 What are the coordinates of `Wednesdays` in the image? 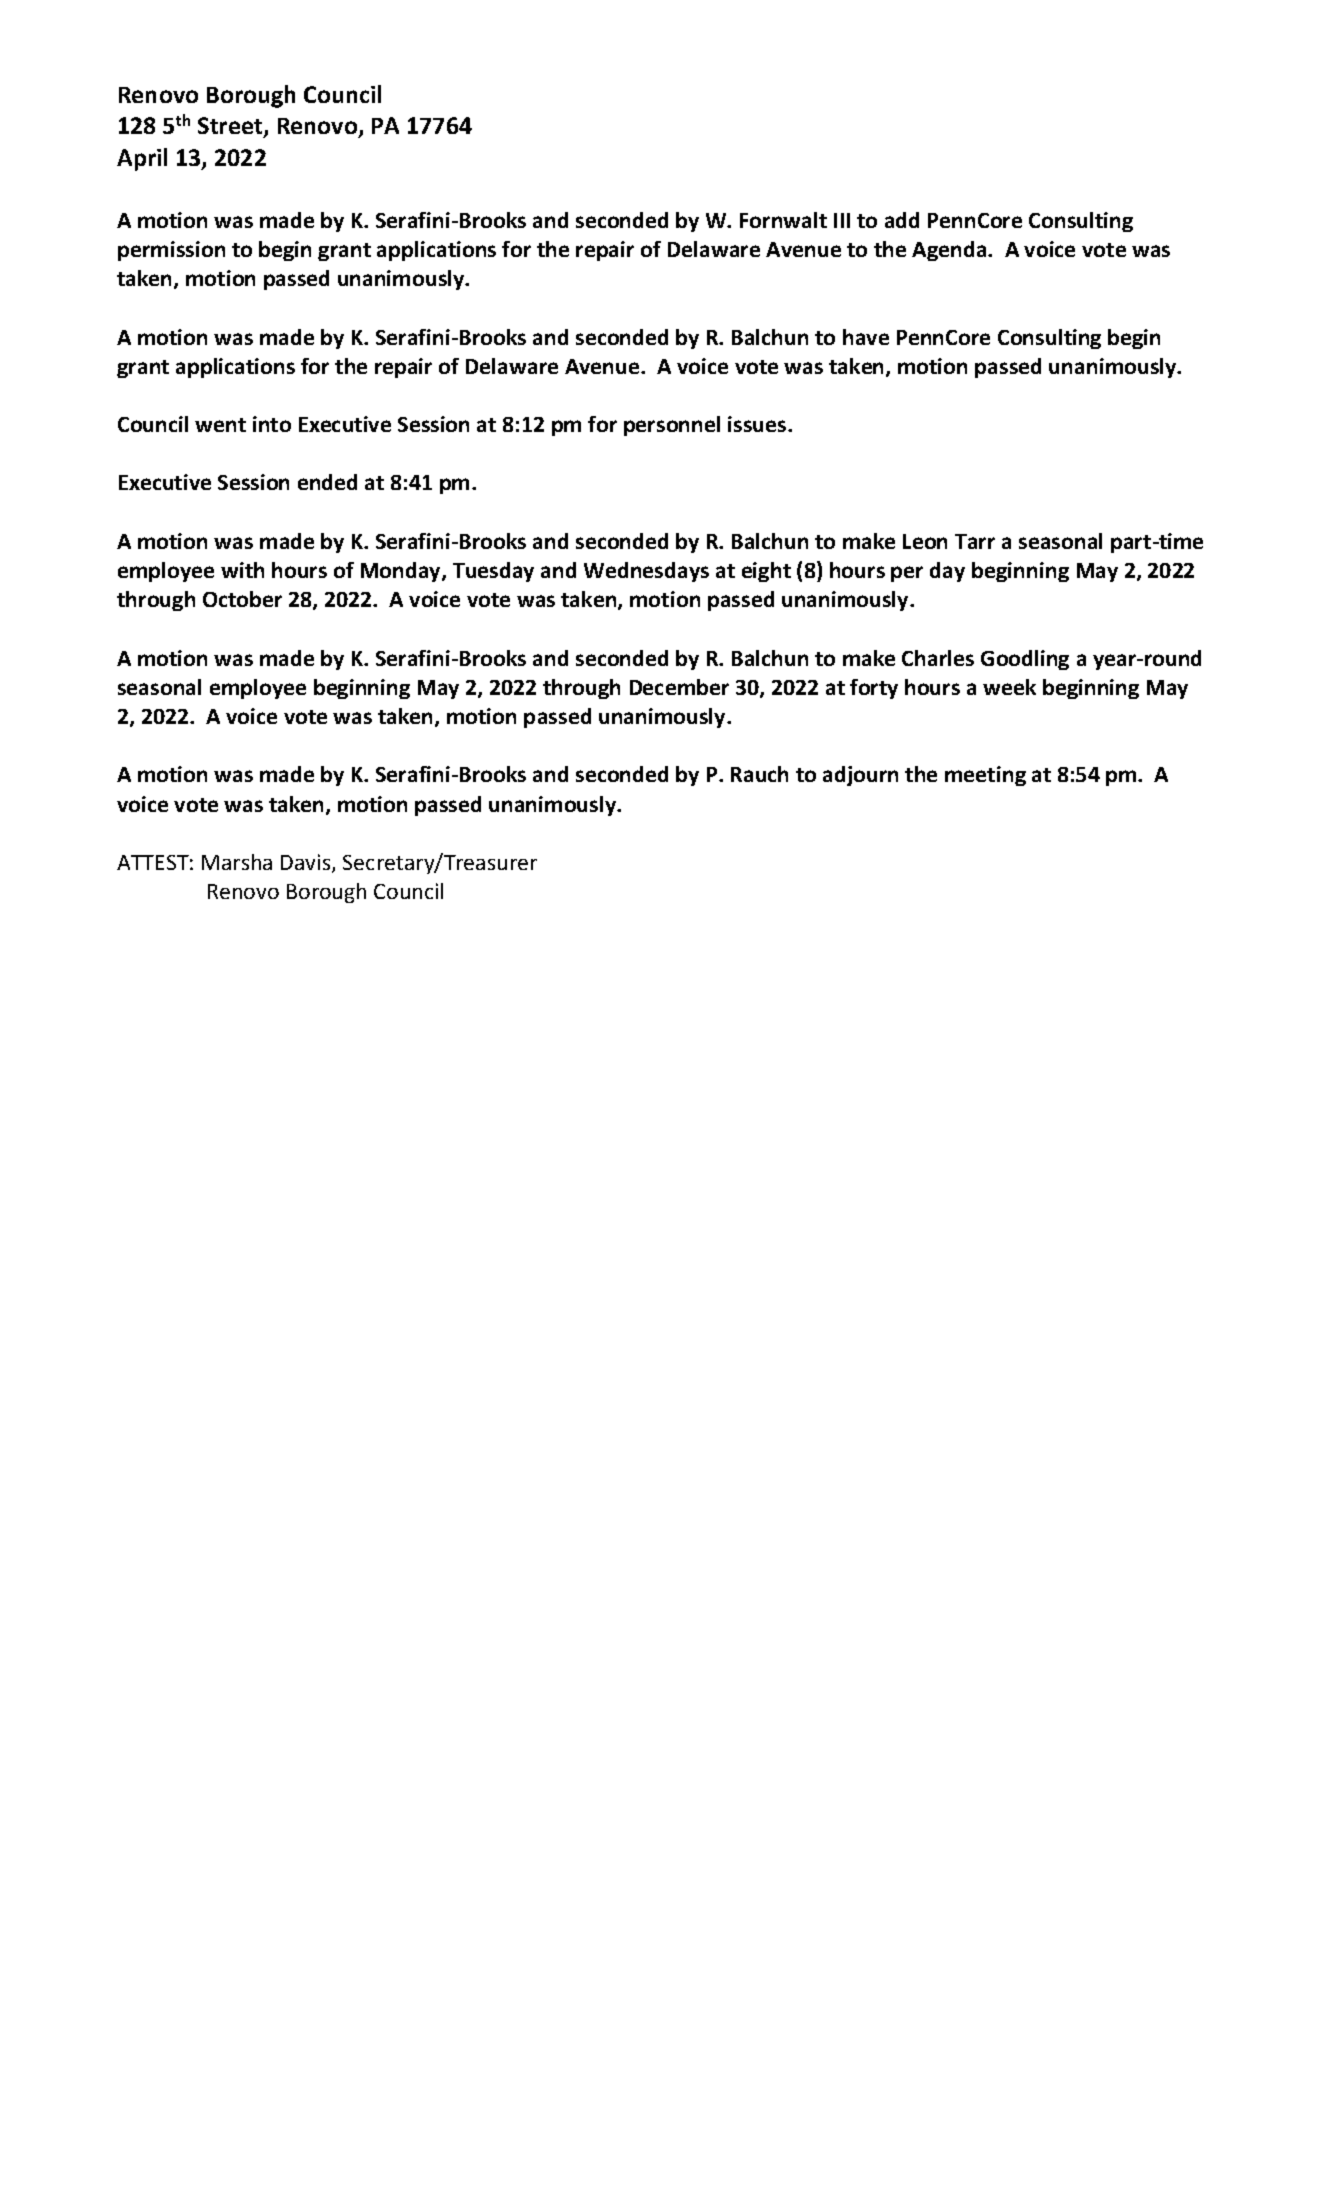 It's located at (646, 572).
